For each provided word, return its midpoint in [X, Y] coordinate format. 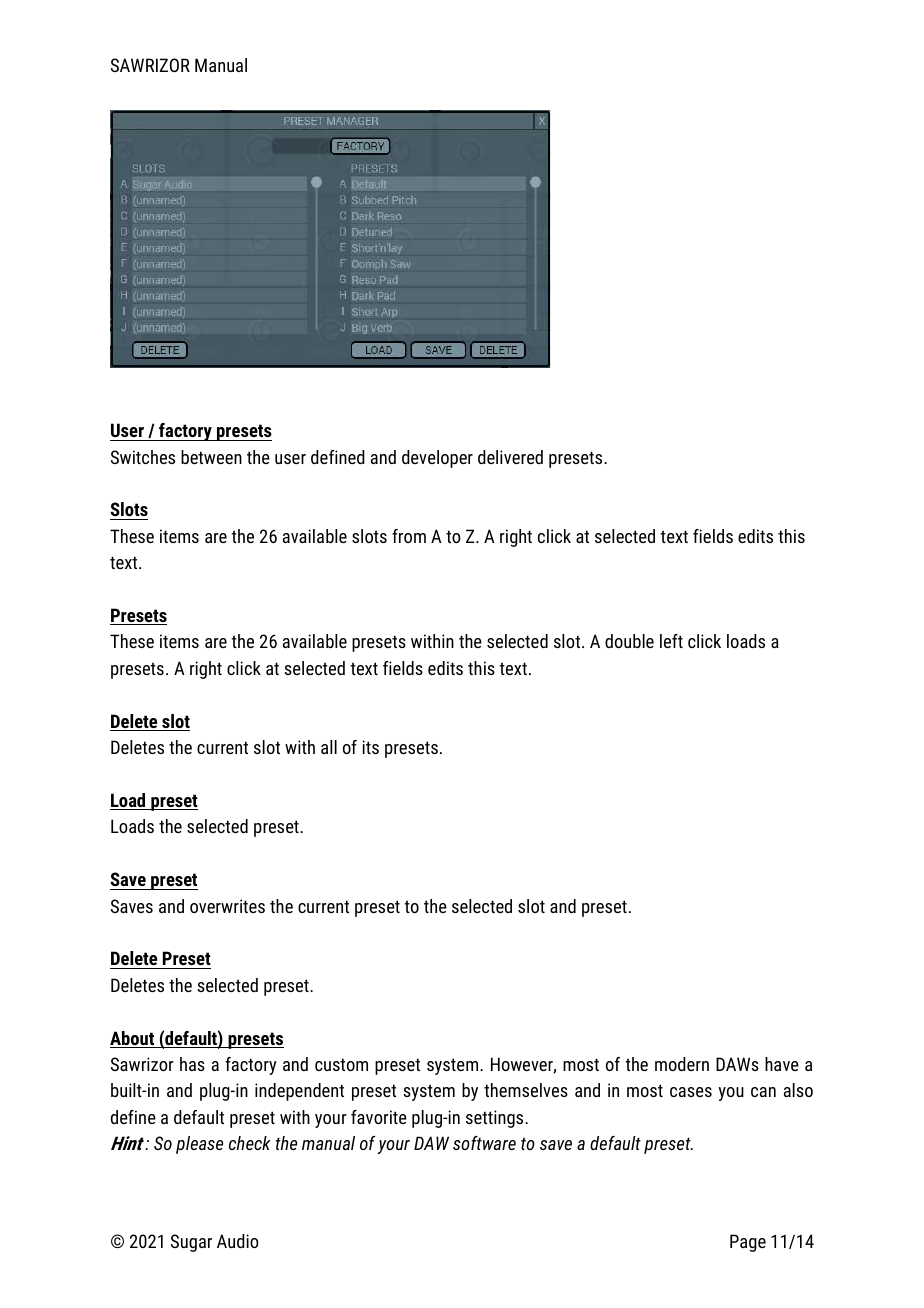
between [211, 457]
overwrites [227, 906]
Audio [238, 1241]
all [329, 747]
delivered [510, 457]
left [671, 641]
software [484, 1143]
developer [437, 459]
